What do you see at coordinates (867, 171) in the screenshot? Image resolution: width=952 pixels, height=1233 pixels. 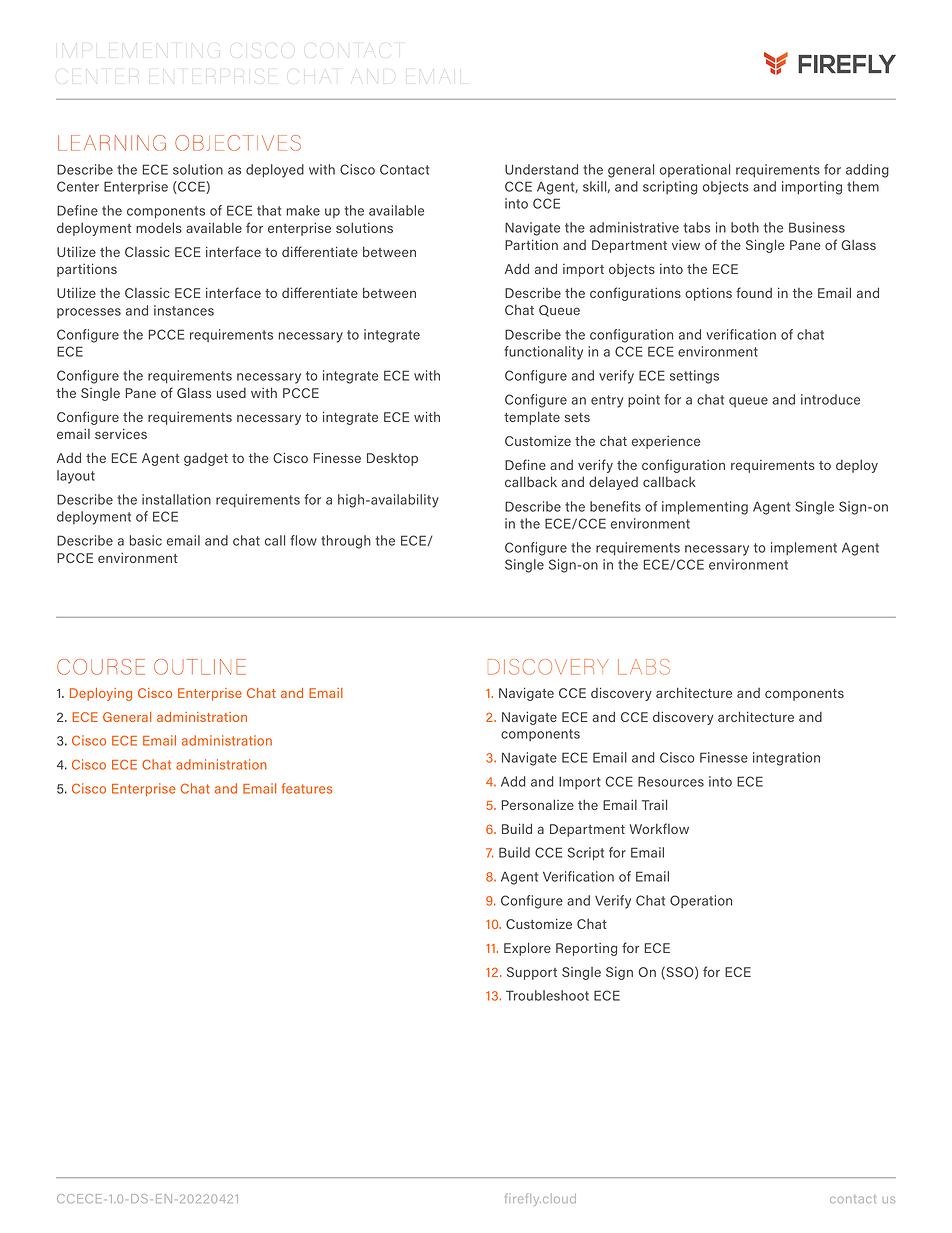 I see `adding` at bounding box center [867, 171].
